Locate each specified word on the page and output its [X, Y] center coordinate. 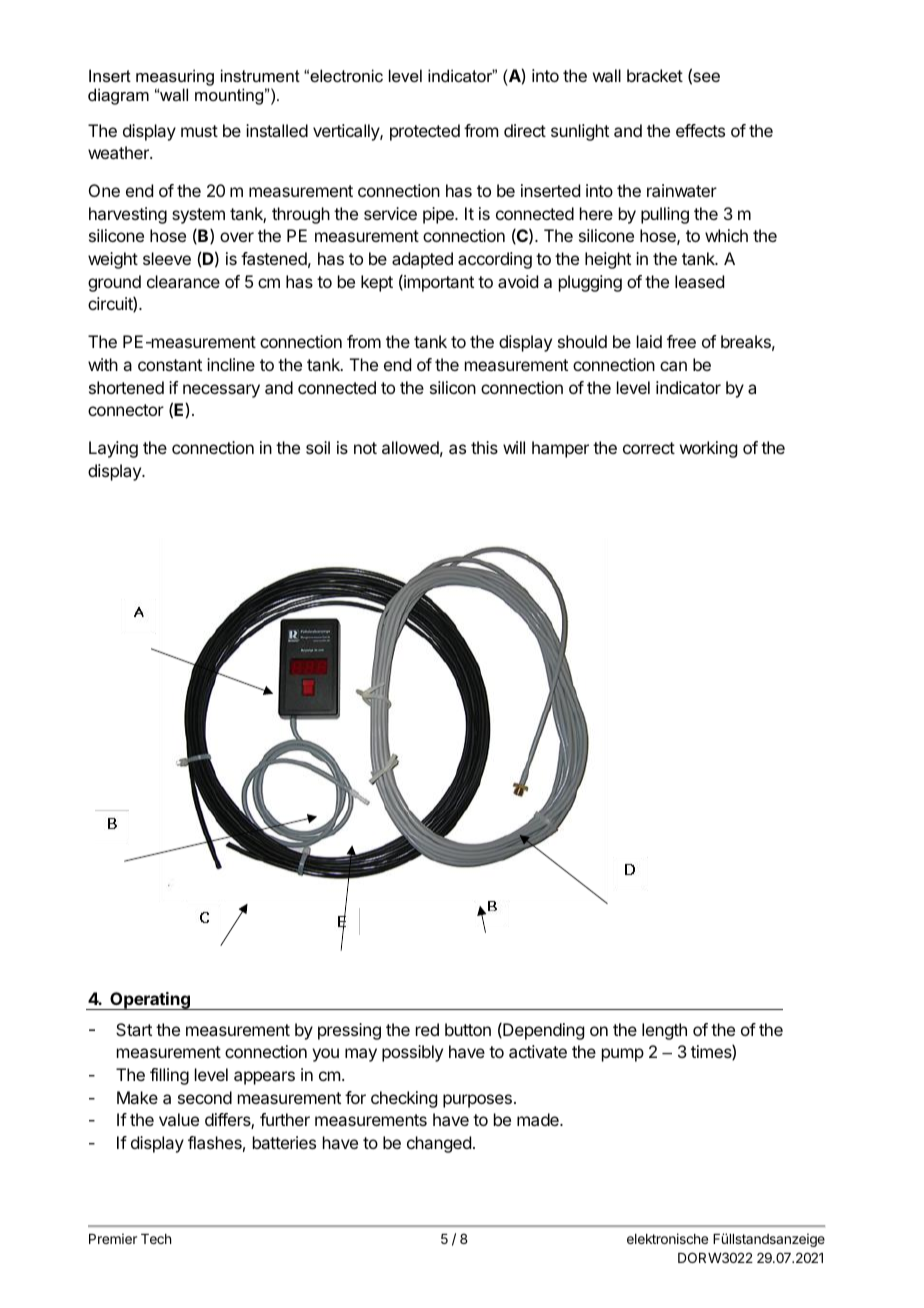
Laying [113, 449]
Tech [156, 1239]
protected [425, 132]
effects [700, 130]
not [365, 448]
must [199, 131]
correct [649, 448]
